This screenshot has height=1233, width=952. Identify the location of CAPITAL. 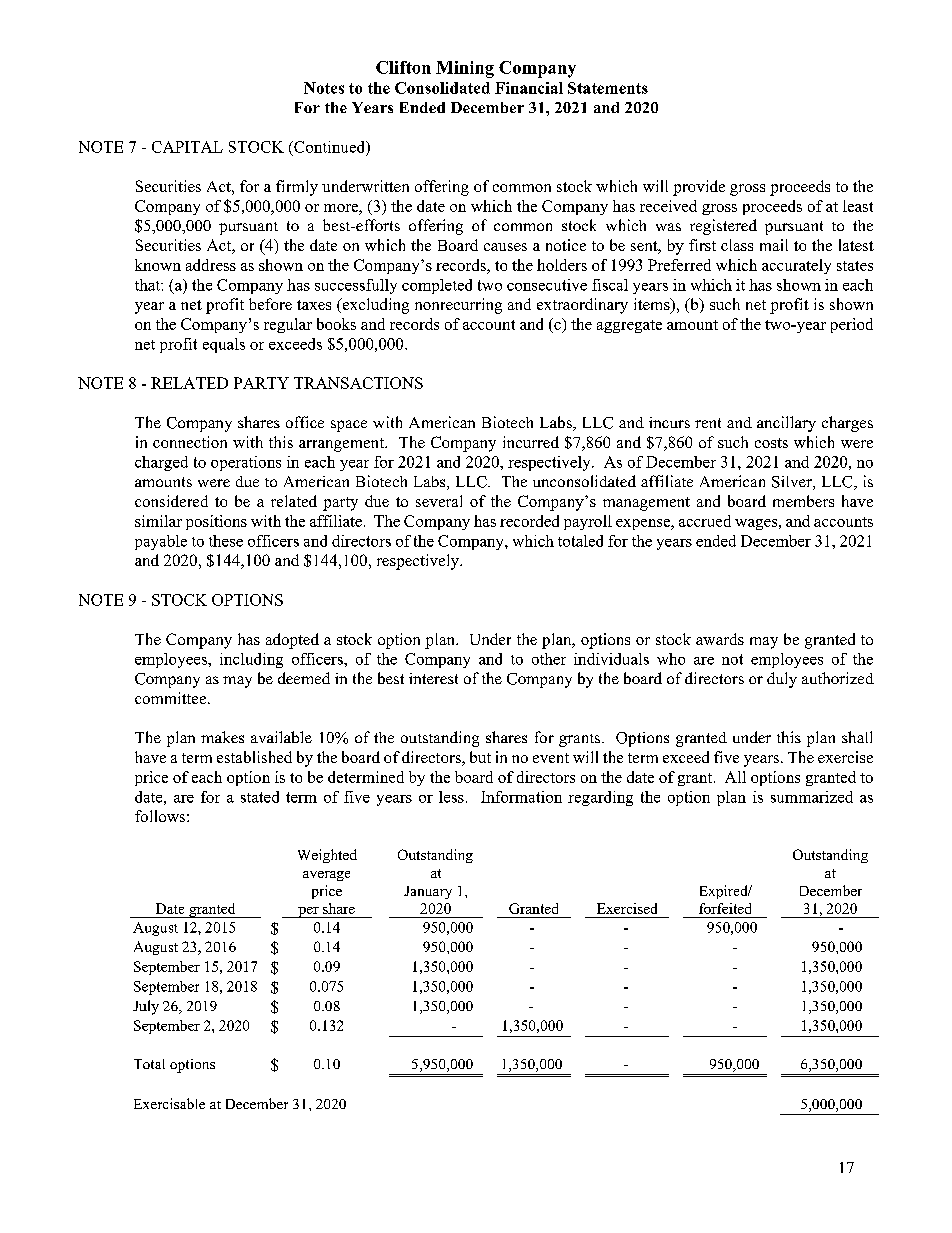
(187, 147).
